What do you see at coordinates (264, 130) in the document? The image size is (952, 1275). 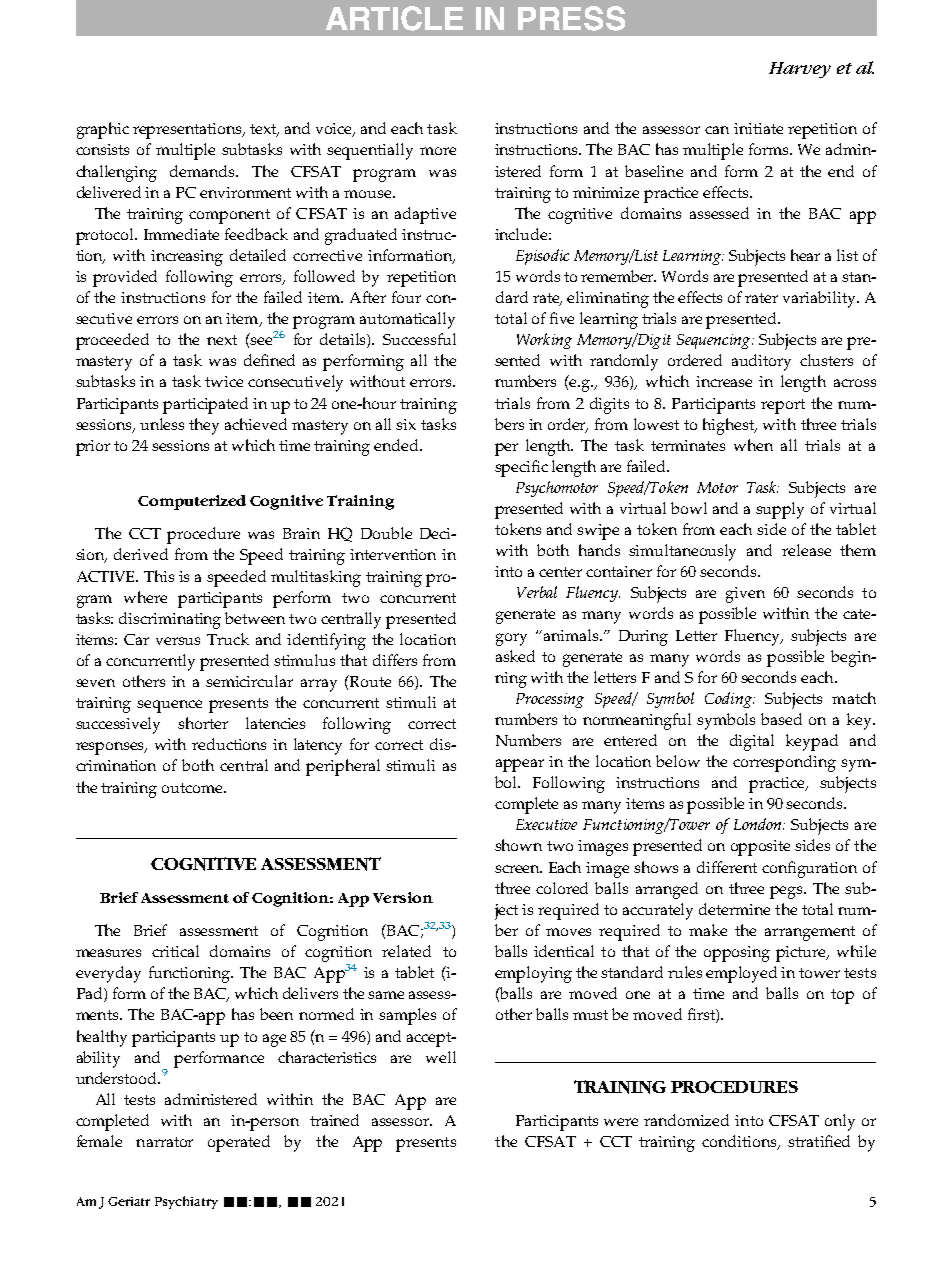 I see `text` at bounding box center [264, 130].
